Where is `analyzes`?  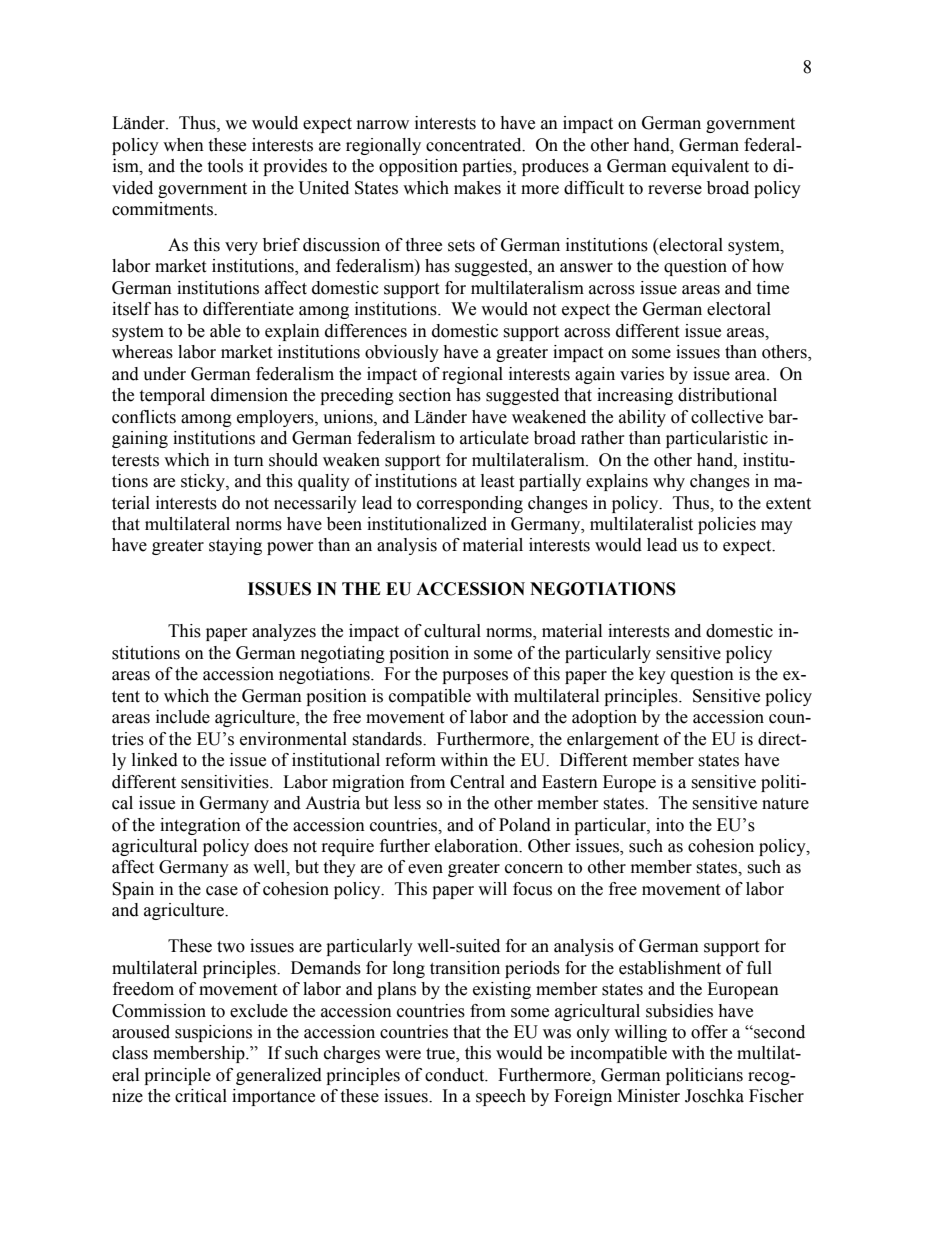
analyzes is located at coordinates (284, 632).
